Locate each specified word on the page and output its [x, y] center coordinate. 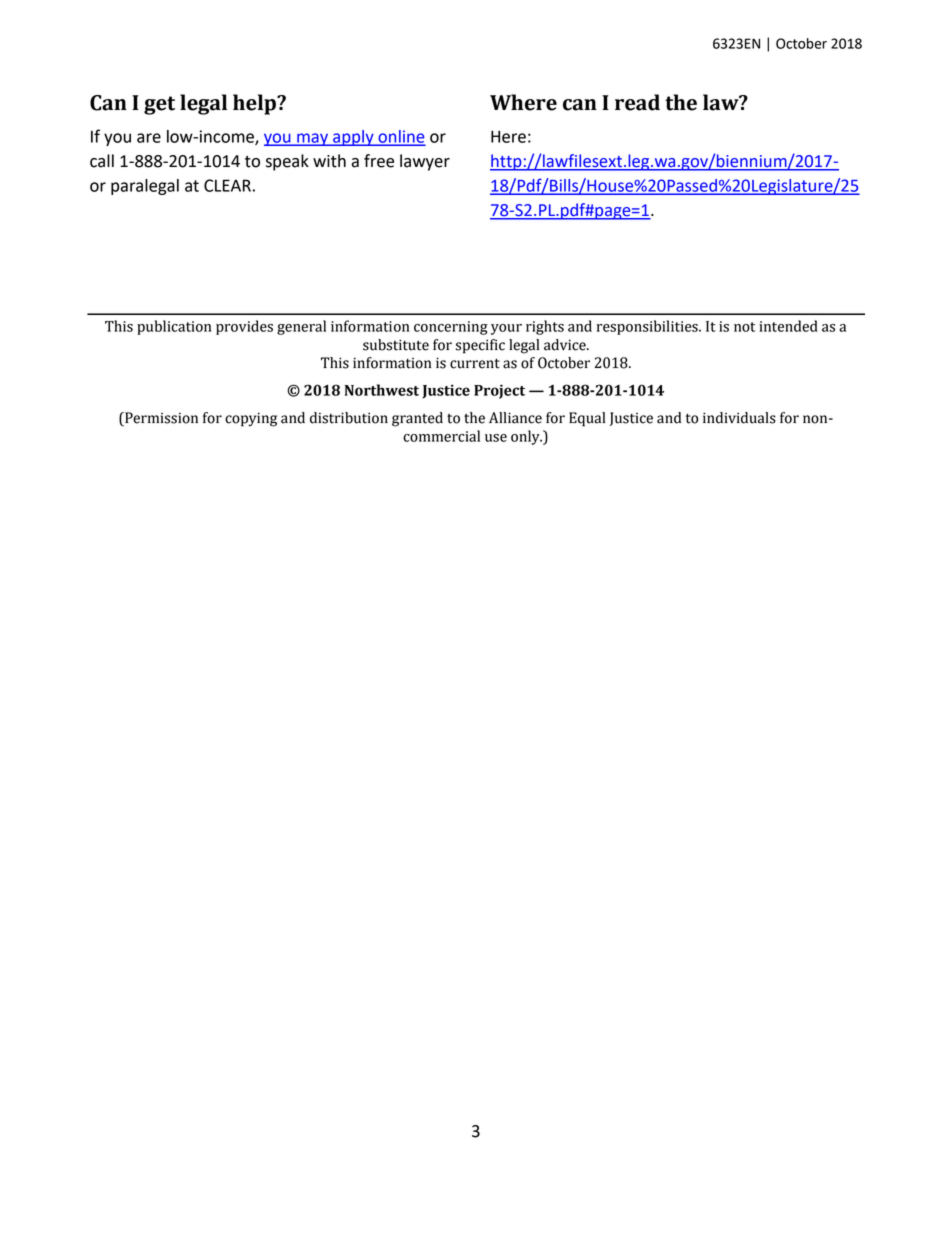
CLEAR [227, 185]
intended [788, 326]
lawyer [425, 162]
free [379, 161]
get [159, 105]
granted [417, 419]
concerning [451, 328]
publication [174, 327]
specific [480, 346]
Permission [160, 419]
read [637, 102]
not [744, 327]
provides [244, 327]
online [400, 137]
